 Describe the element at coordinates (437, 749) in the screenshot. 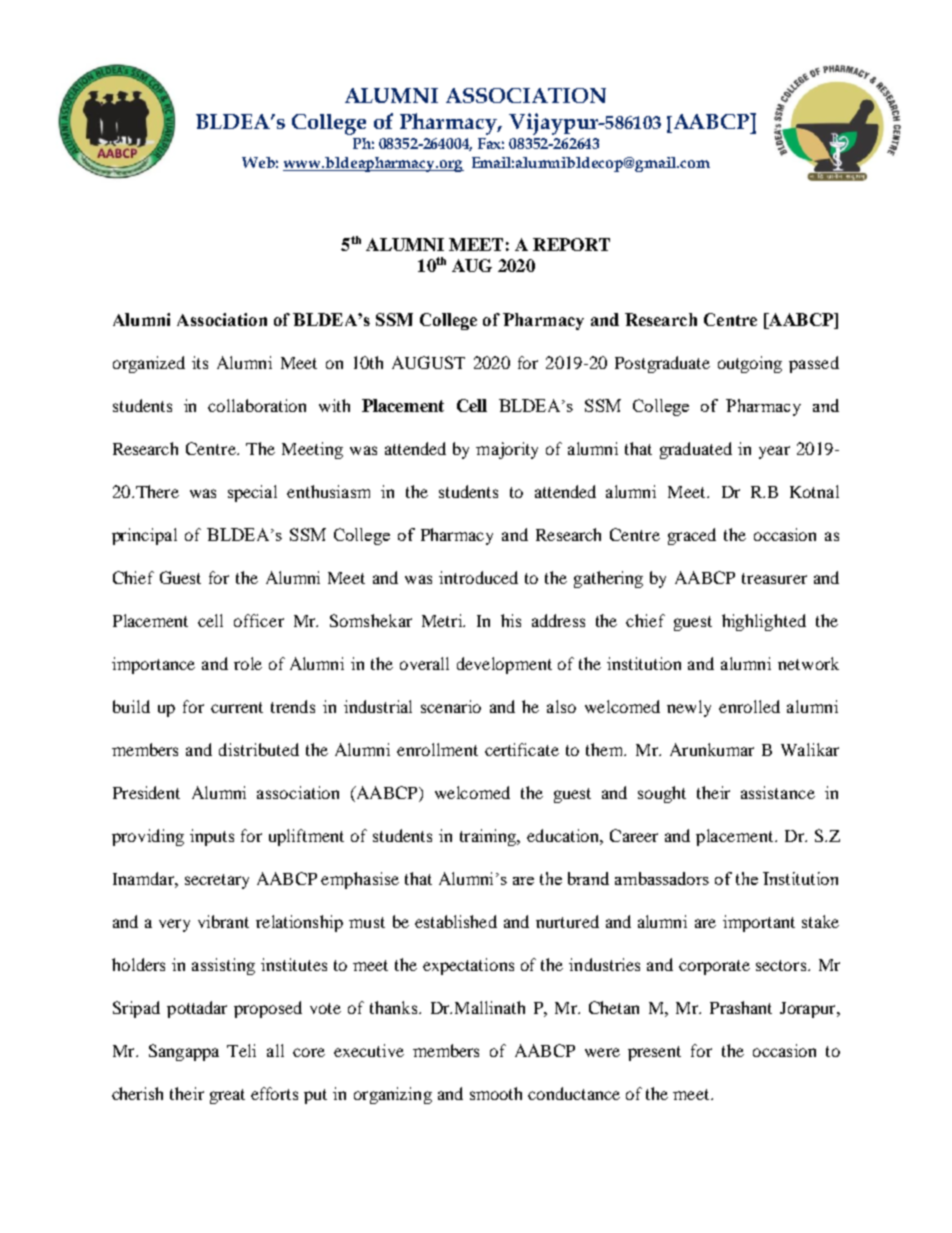

I see `enrollment` at that location.
